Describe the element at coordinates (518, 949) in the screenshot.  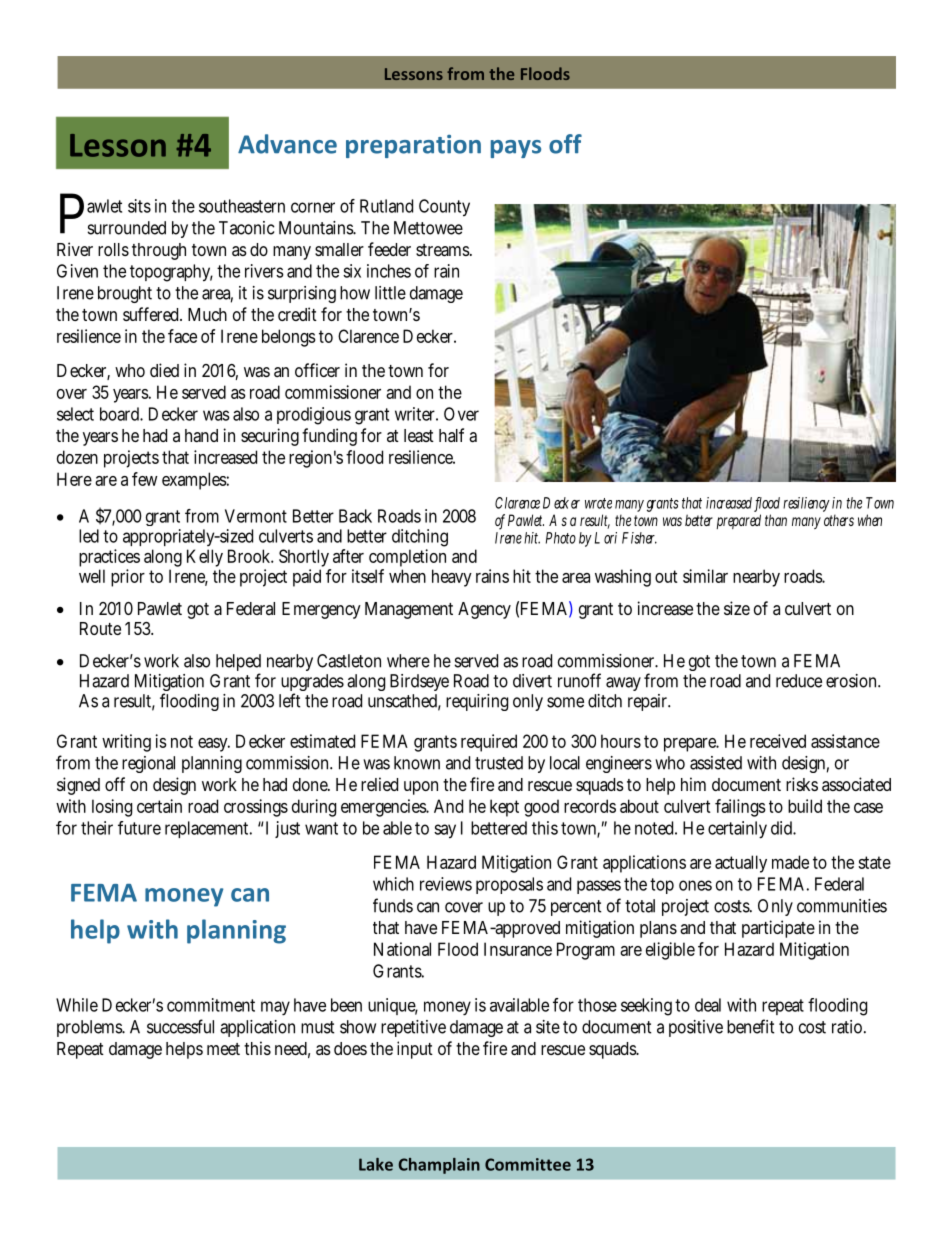
I see `Insurance` at that location.
